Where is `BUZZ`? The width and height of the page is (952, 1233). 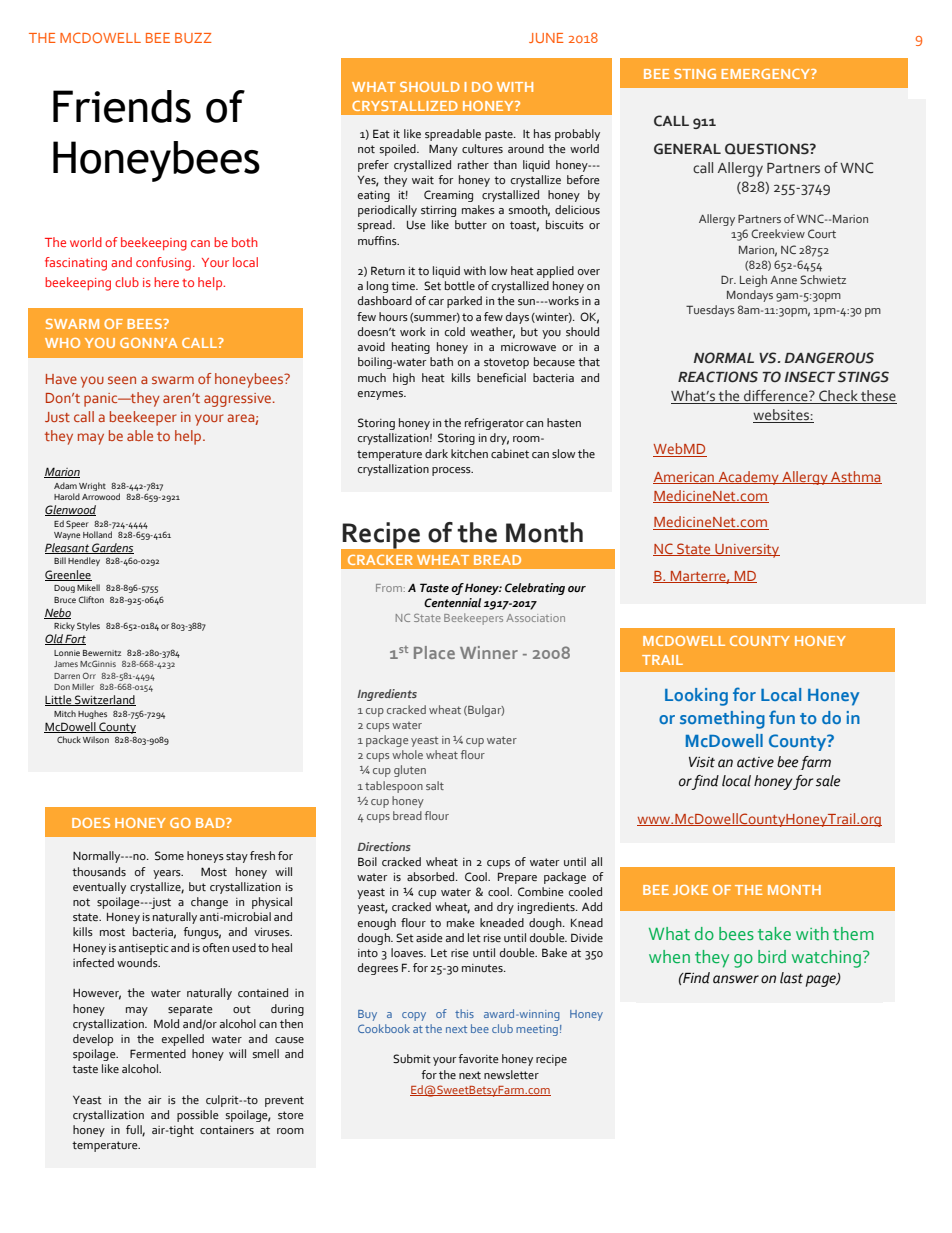
BUZZ is located at coordinates (193, 38).
